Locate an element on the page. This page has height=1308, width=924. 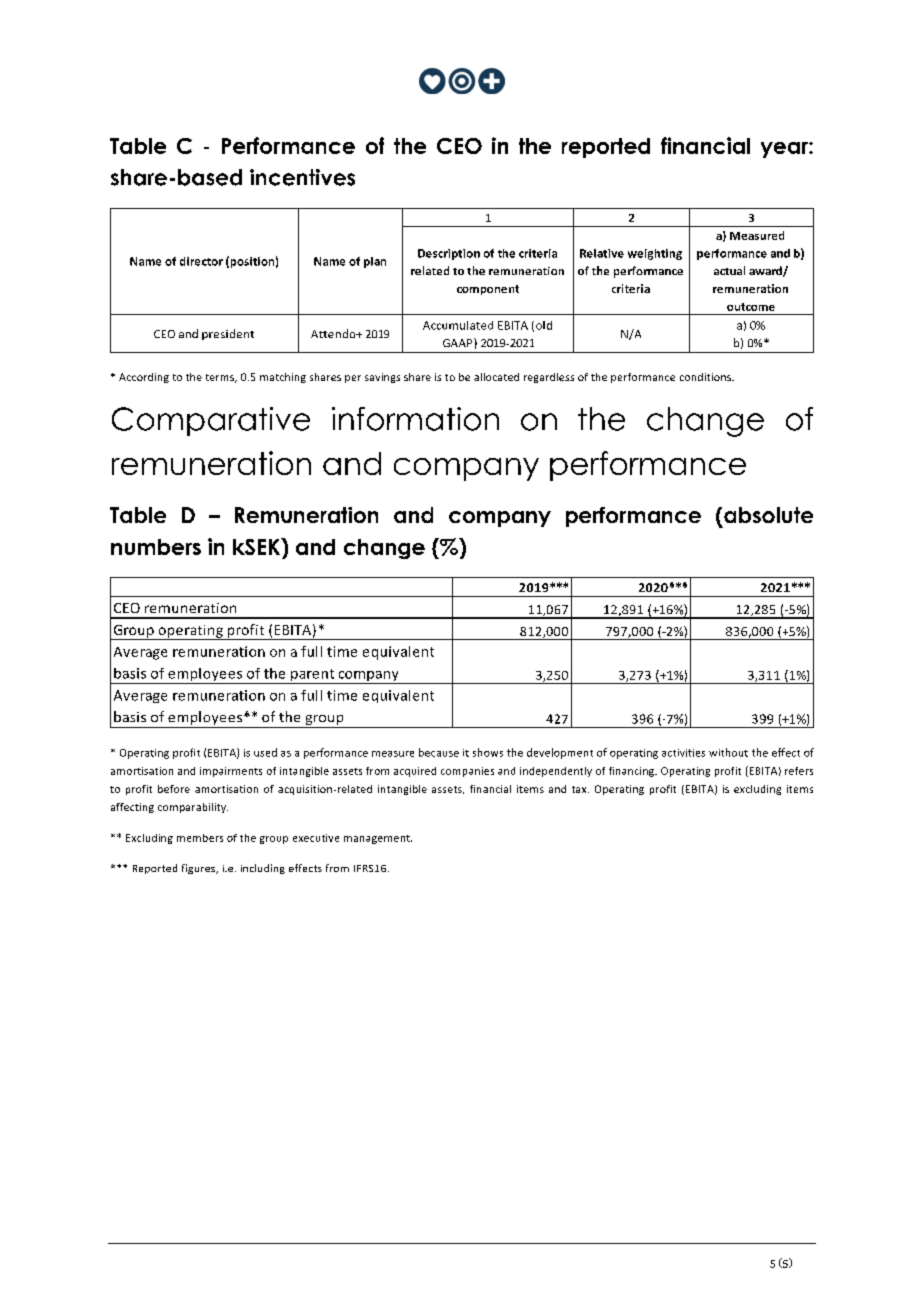
incentives is located at coordinates (302, 177).
